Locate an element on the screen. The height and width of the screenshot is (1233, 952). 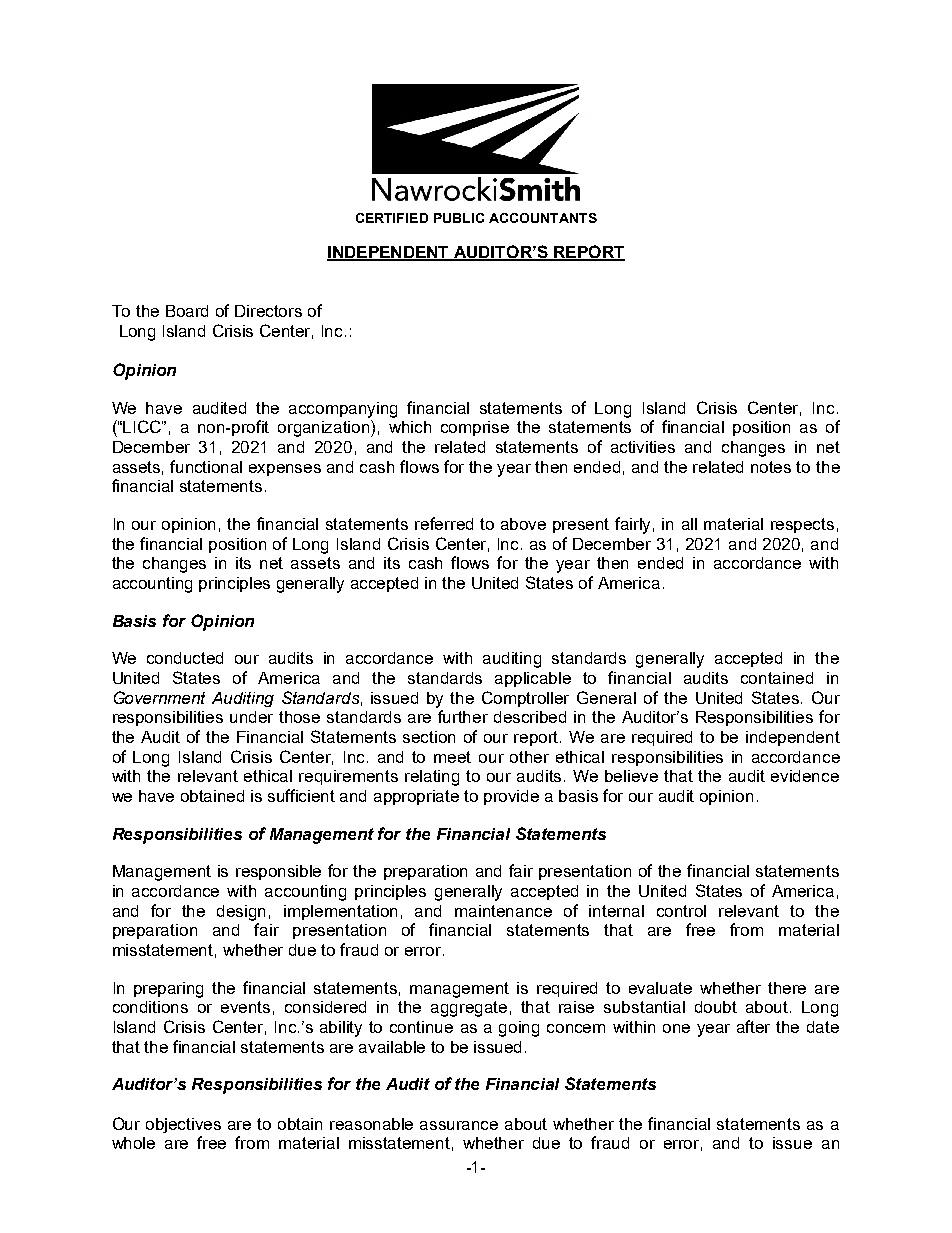
objectives is located at coordinates (183, 1125).
